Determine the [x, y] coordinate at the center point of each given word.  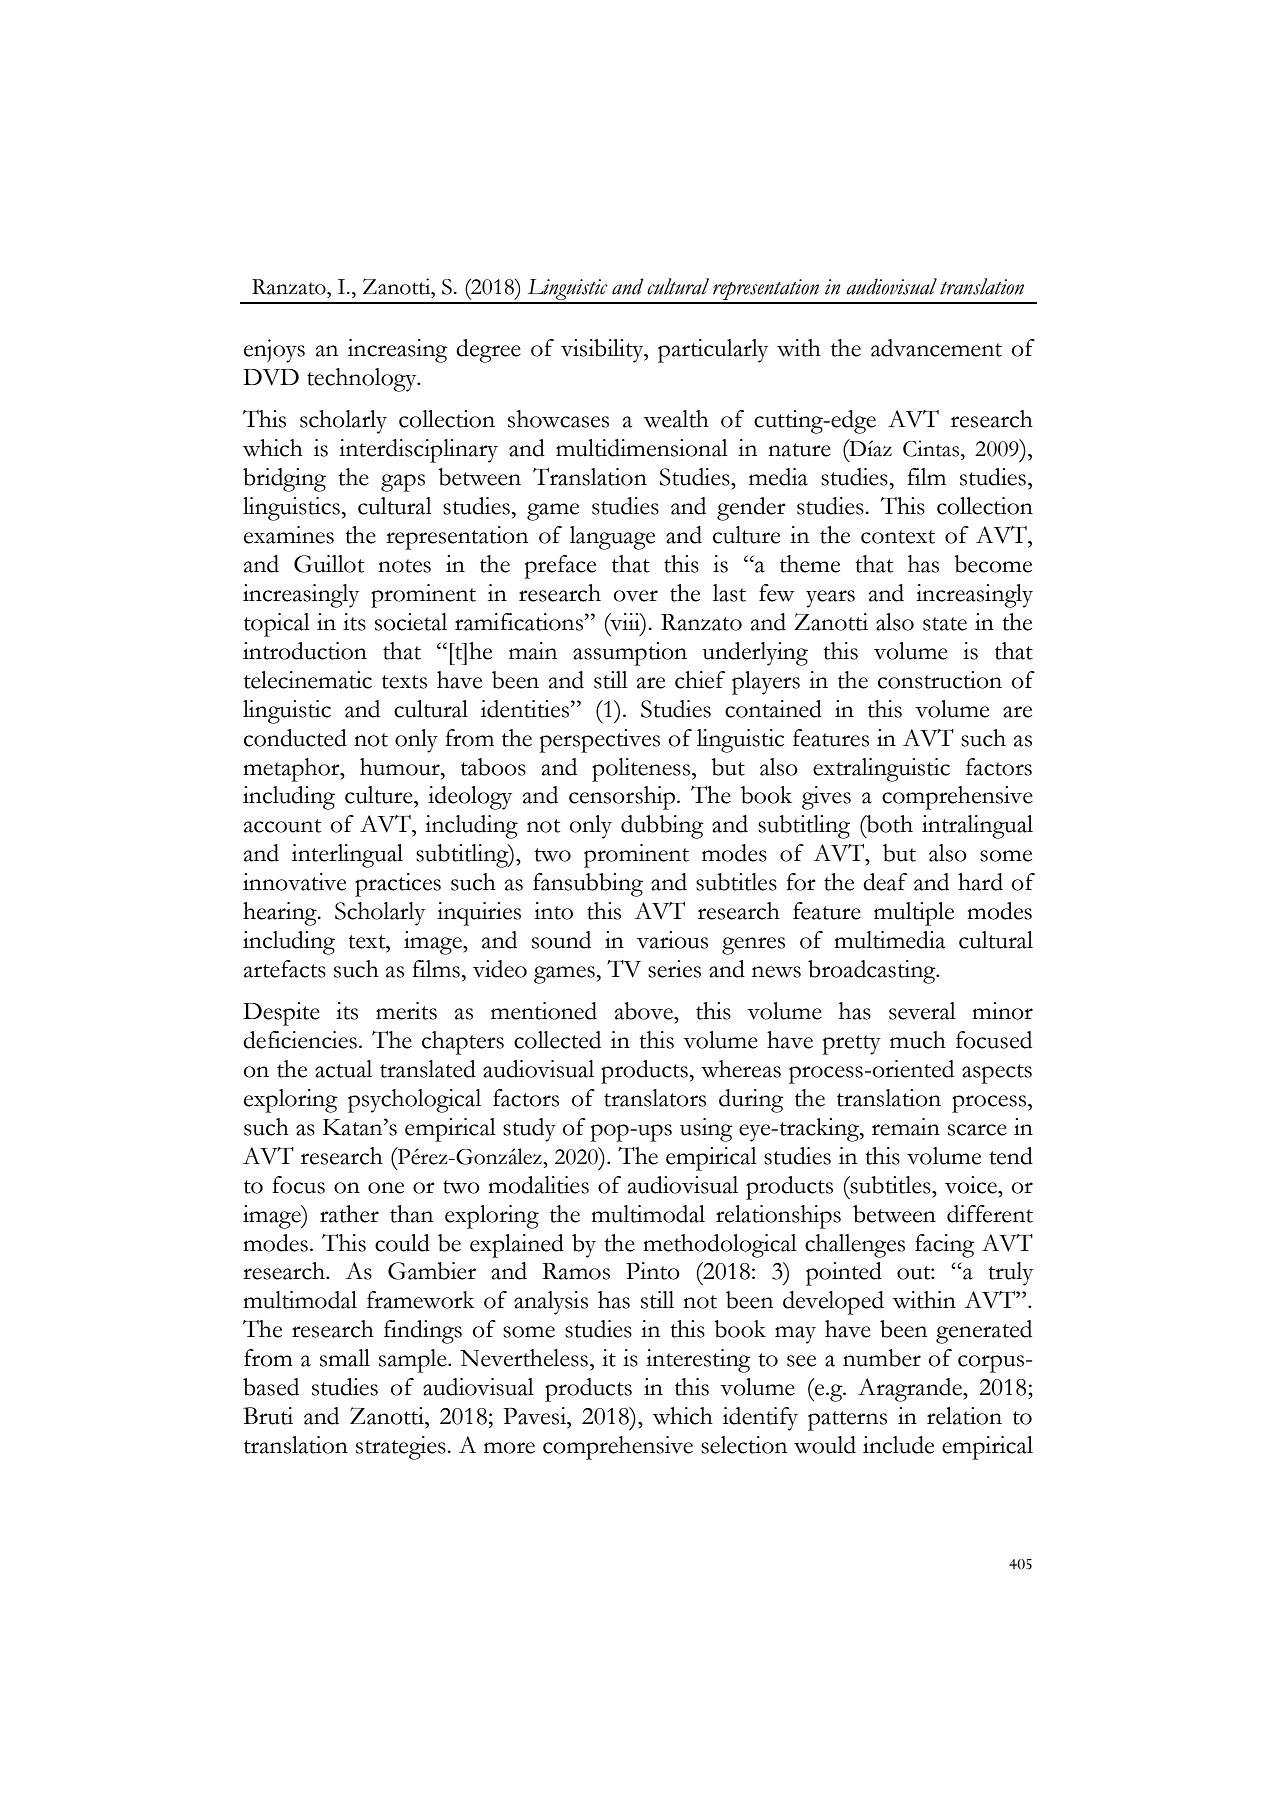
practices [398, 885]
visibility [603, 351]
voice [972, 1185]
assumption [630, 654]
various [672, 940]
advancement [936, 348]
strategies [402, 1448]
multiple [914, 914]
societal [411, 622]
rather [349, 1214]
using [706, 1130]
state [945, 624]
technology [363, 380]
